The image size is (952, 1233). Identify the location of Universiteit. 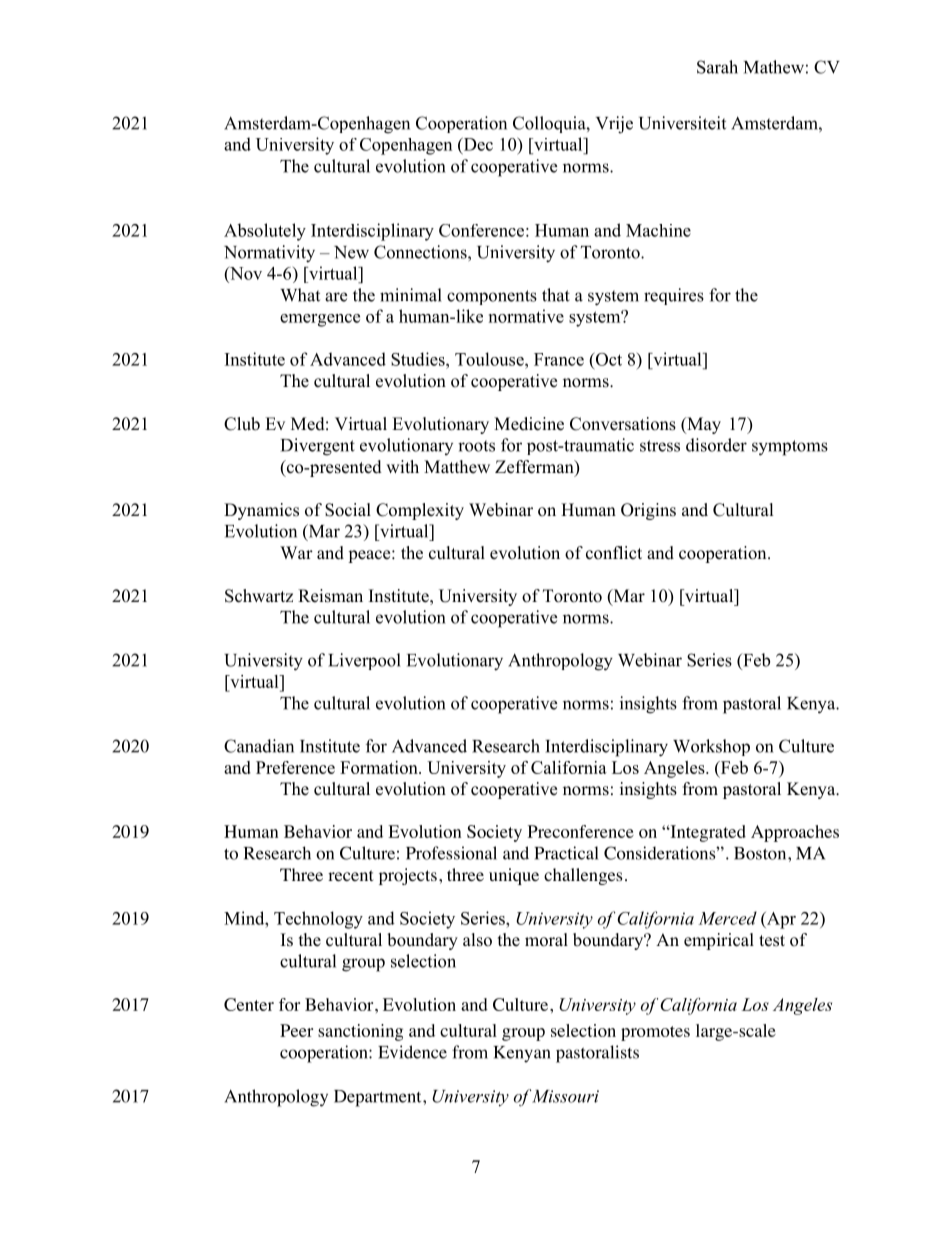
(682, 123).
